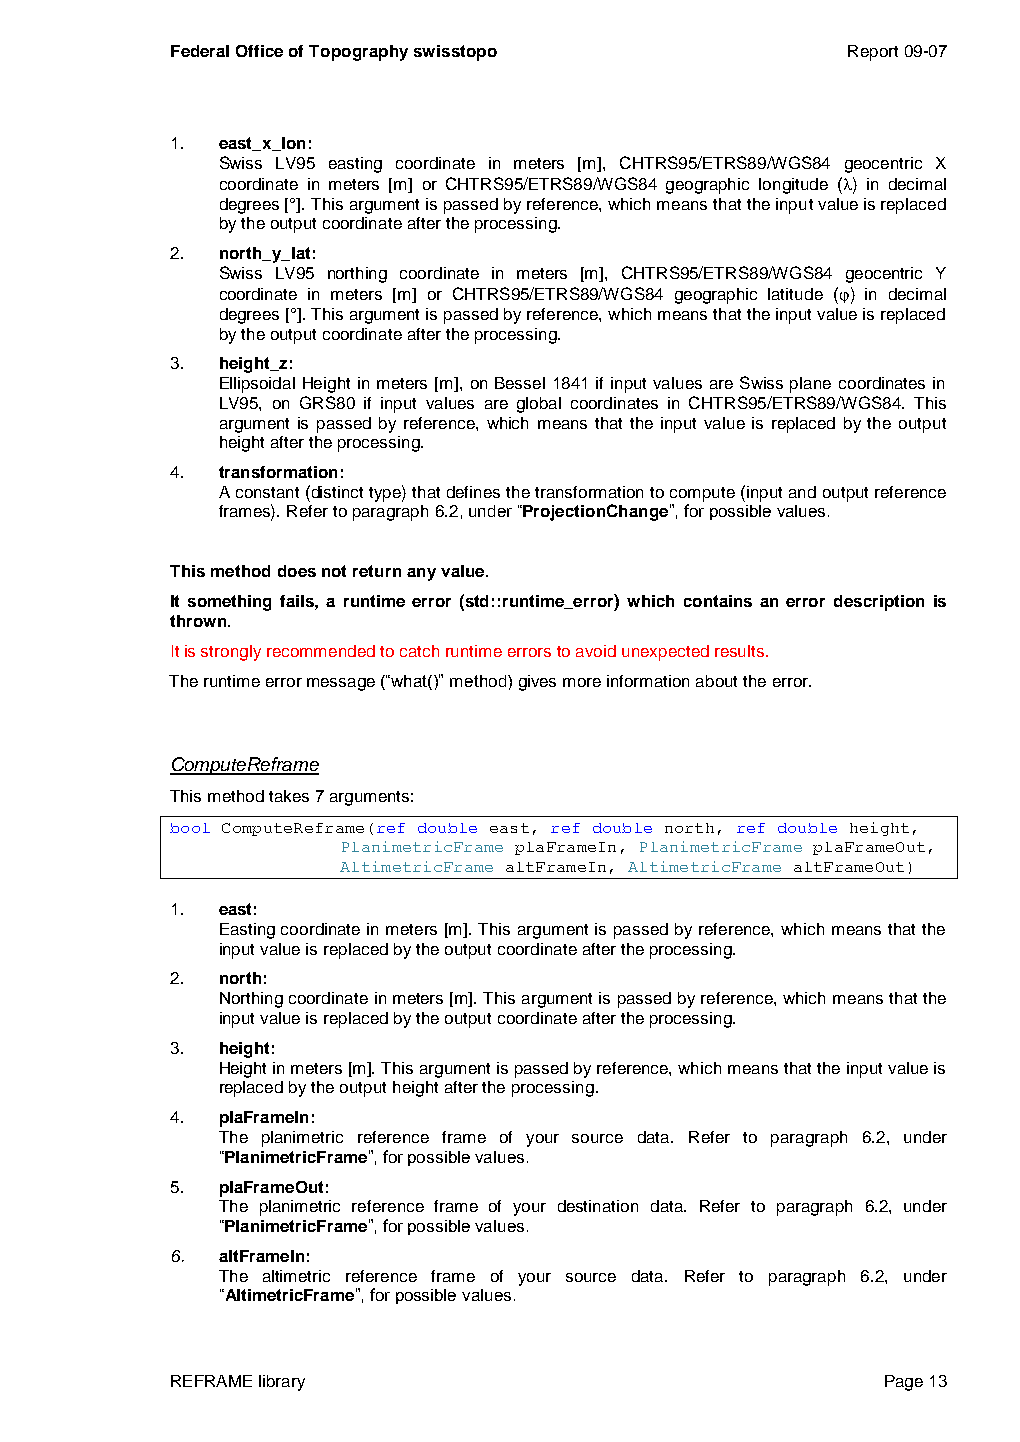  I want to click on plane, so click(810, 385).
